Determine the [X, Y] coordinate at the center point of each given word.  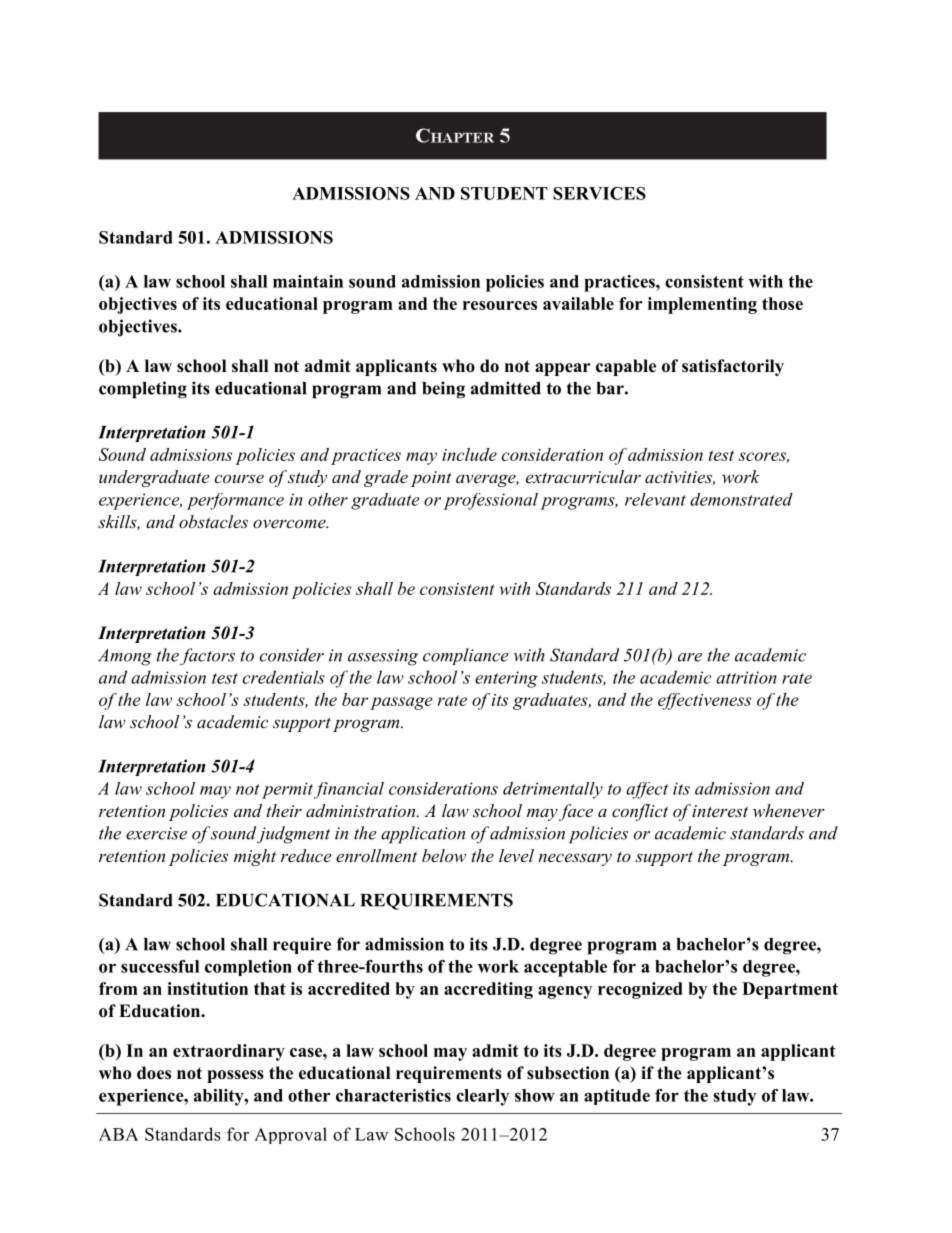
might [255, 857]
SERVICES [599, 193]
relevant [655, 499]
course [239, 478]
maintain [308, 281]
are [690, 657]
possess [235, 1076]
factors [207, 657]
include [469, 454]
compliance [466, 656]
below [444, 855]
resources [500, 305]
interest [720, 811]
